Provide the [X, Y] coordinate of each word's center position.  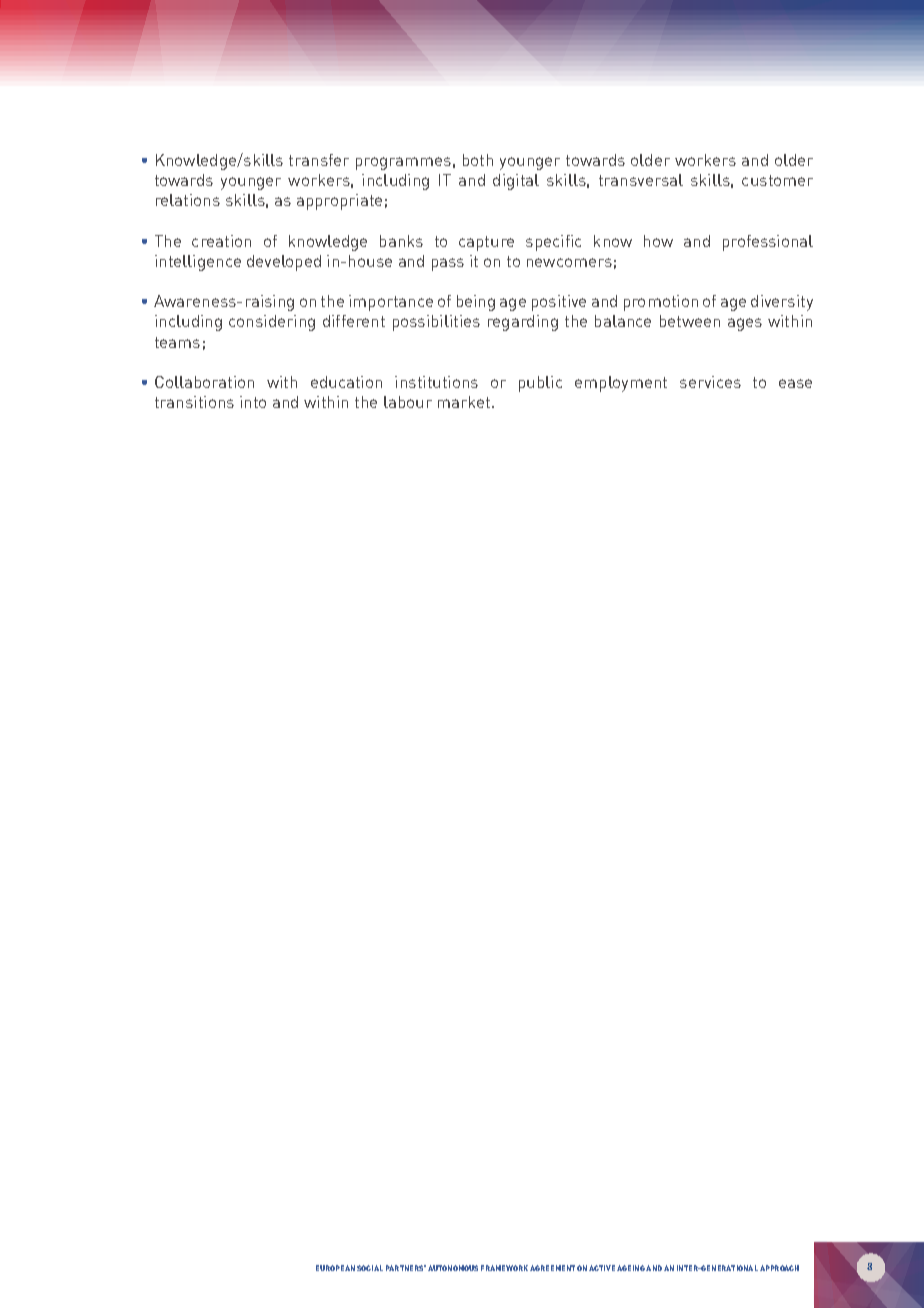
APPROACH [779, 1268]
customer [777, 180]
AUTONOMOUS [453, 1268]
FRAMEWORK [504, 1268]
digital [516, 182]
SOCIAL [370, 1268]
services [710, 382]
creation [221, 241]
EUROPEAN [335, 1268]
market [465, 402]
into [253, 402]
